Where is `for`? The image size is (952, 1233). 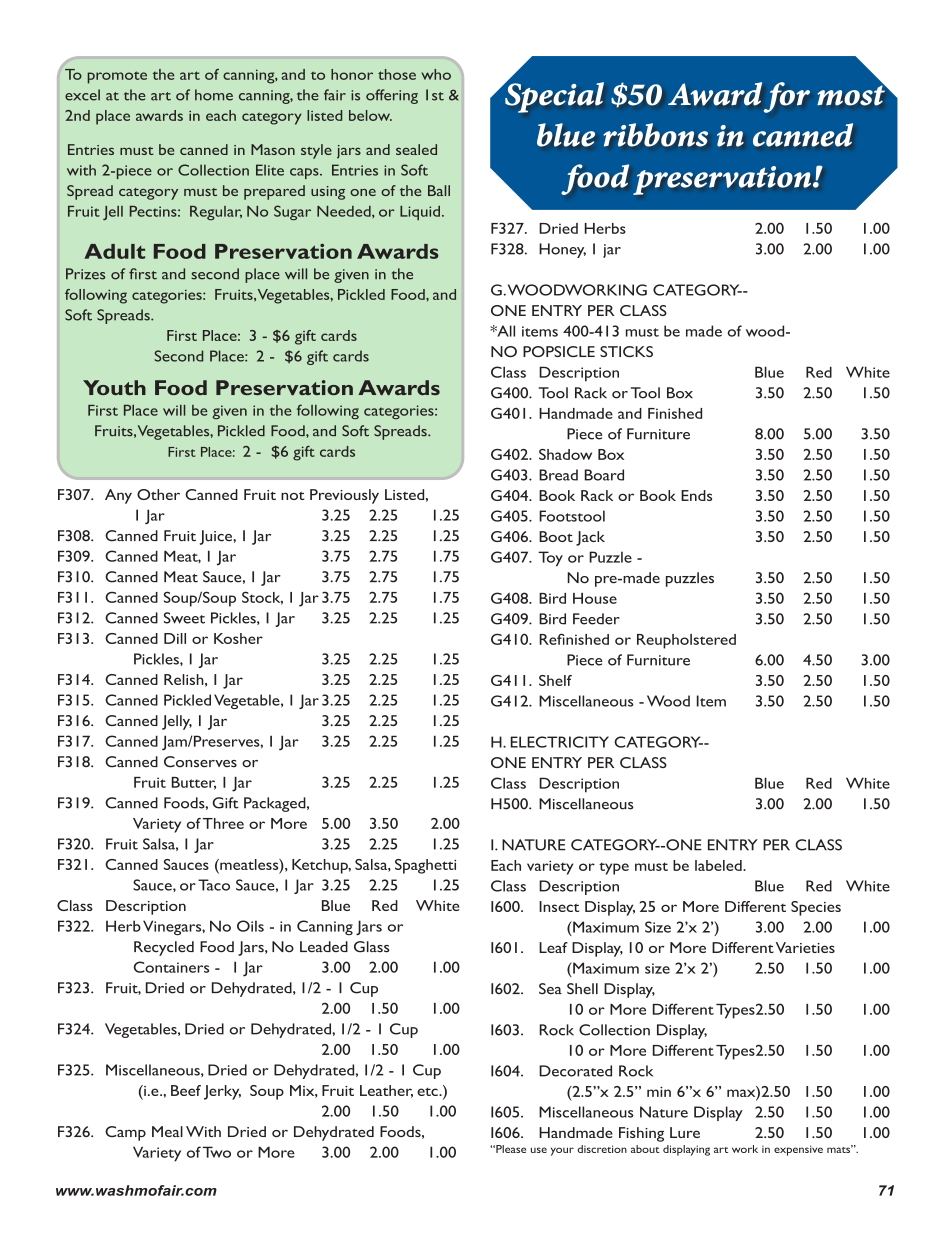 for is located at coordinates (787, 97).
